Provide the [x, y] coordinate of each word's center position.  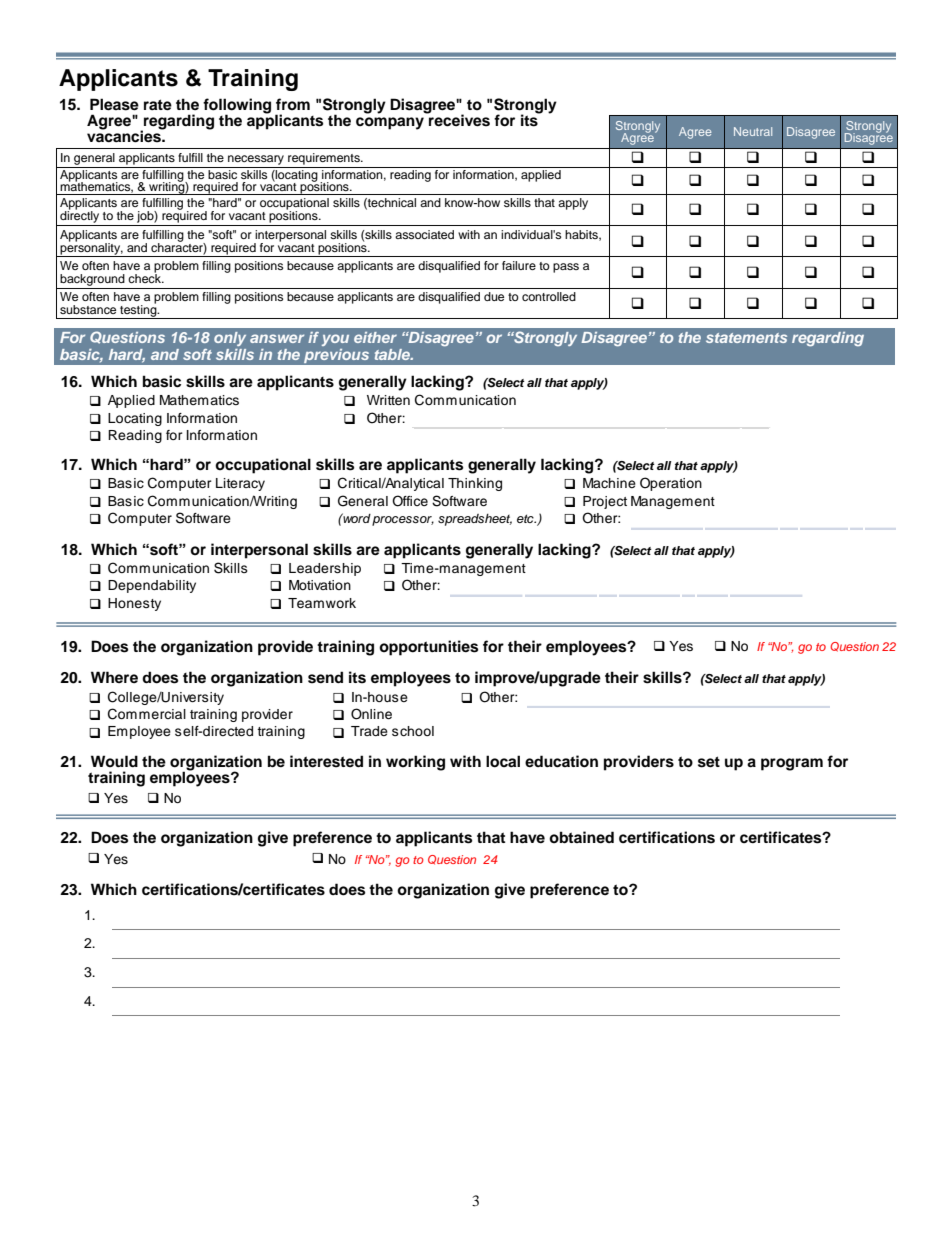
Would [114, 761]
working [415, 763]
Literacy [240, 484]
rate [158, 105]
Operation [671, 484]
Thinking [475, 484]
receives [458, 119]
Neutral [753, 131]
